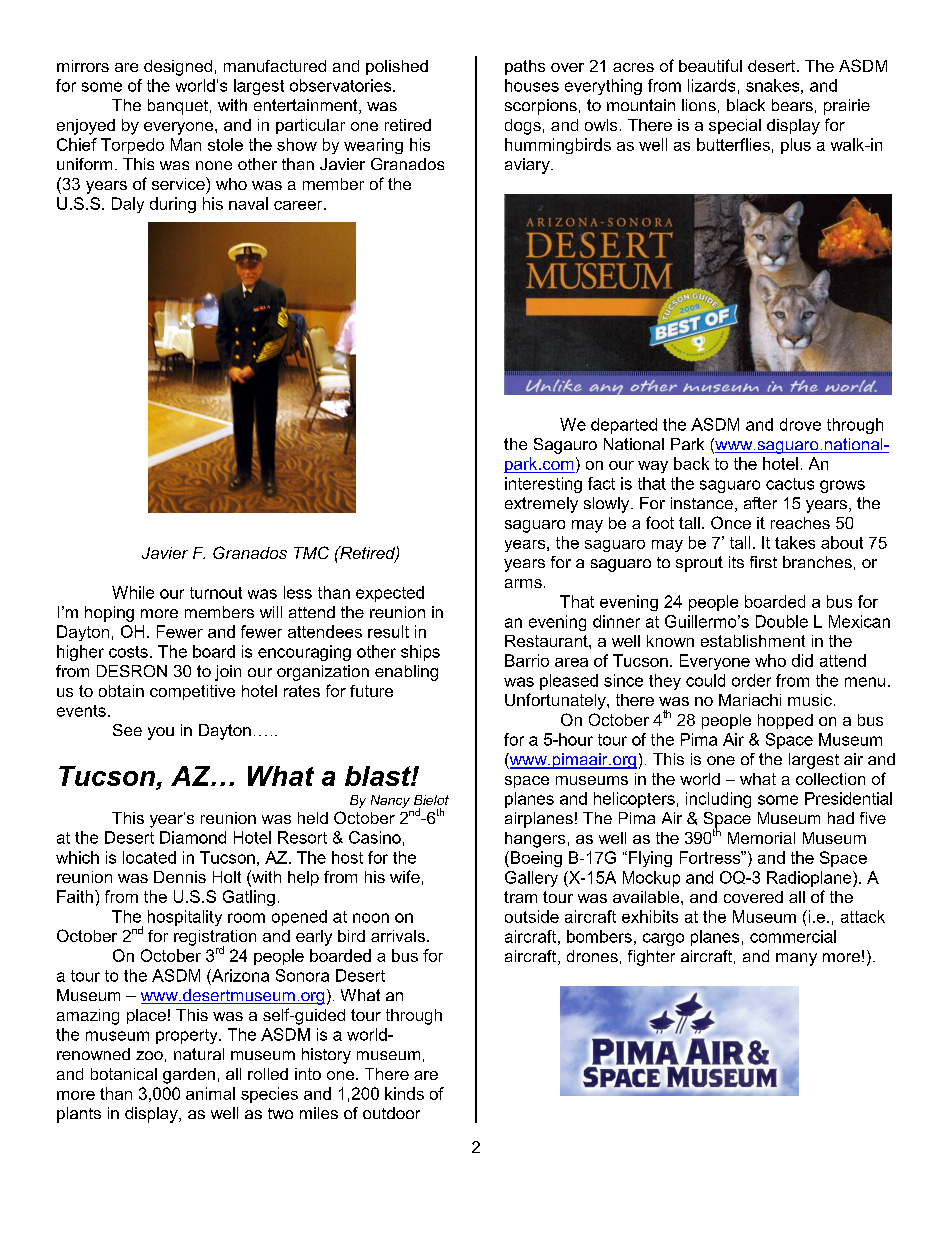 This document has height=1233, width=952. Describe the element at coordinates (133, 592) in the document. I see `While` at that location.
